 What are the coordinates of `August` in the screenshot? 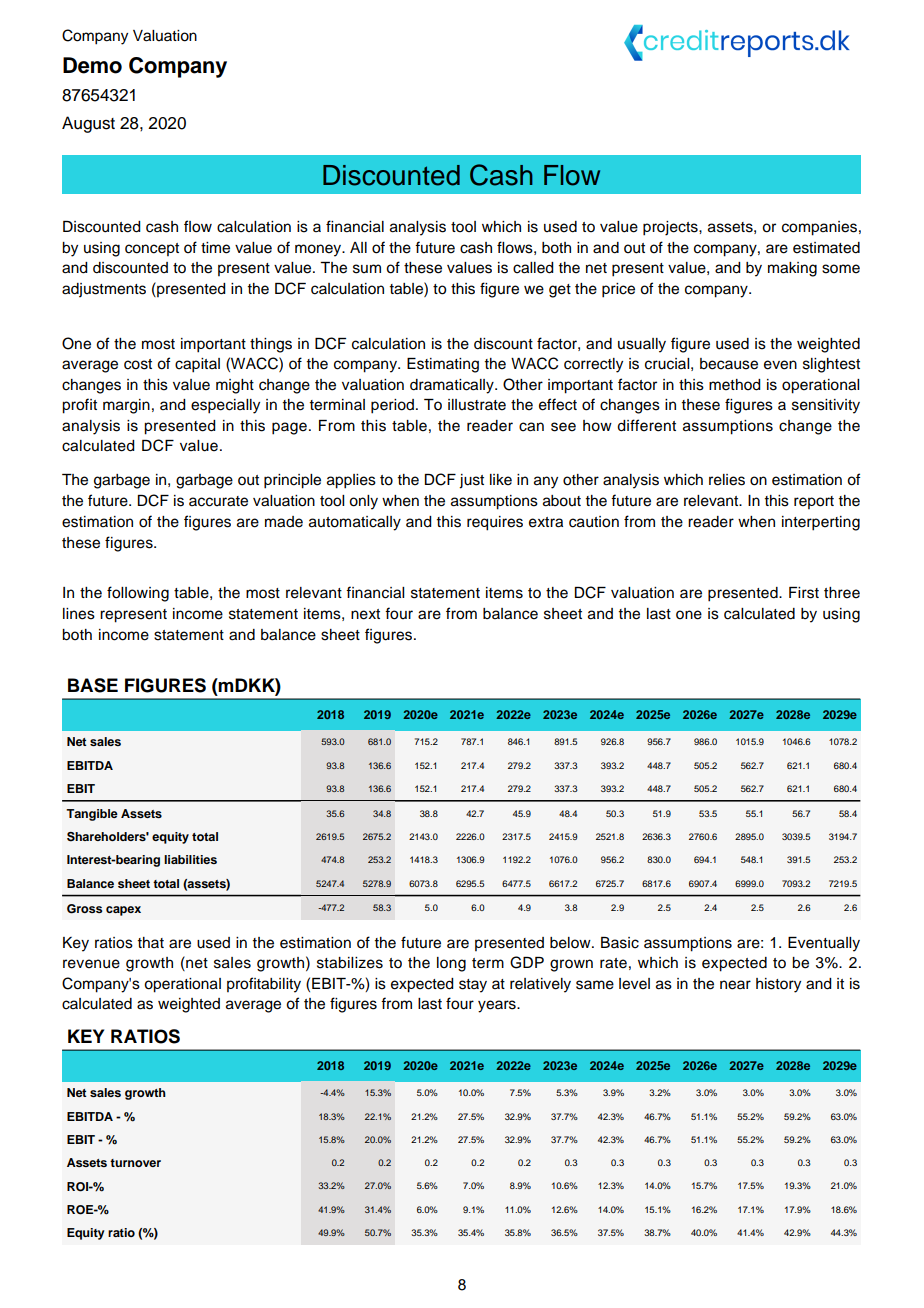 It's located at (88, 124).
